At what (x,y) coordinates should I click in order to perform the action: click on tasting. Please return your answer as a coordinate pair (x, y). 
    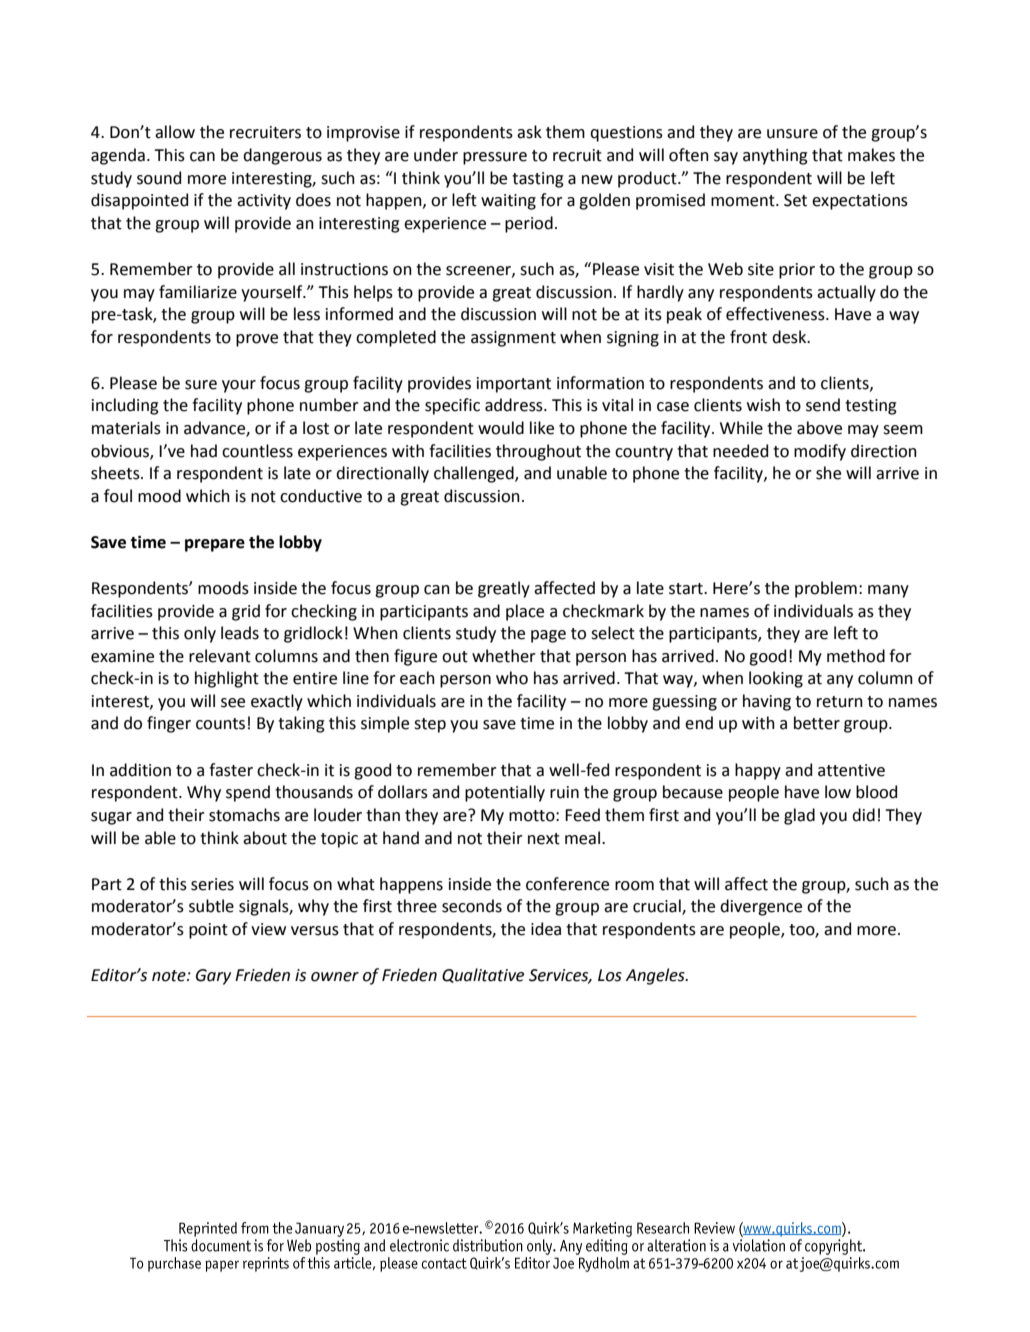
    Looking at the image, I should click on (538, 180).
